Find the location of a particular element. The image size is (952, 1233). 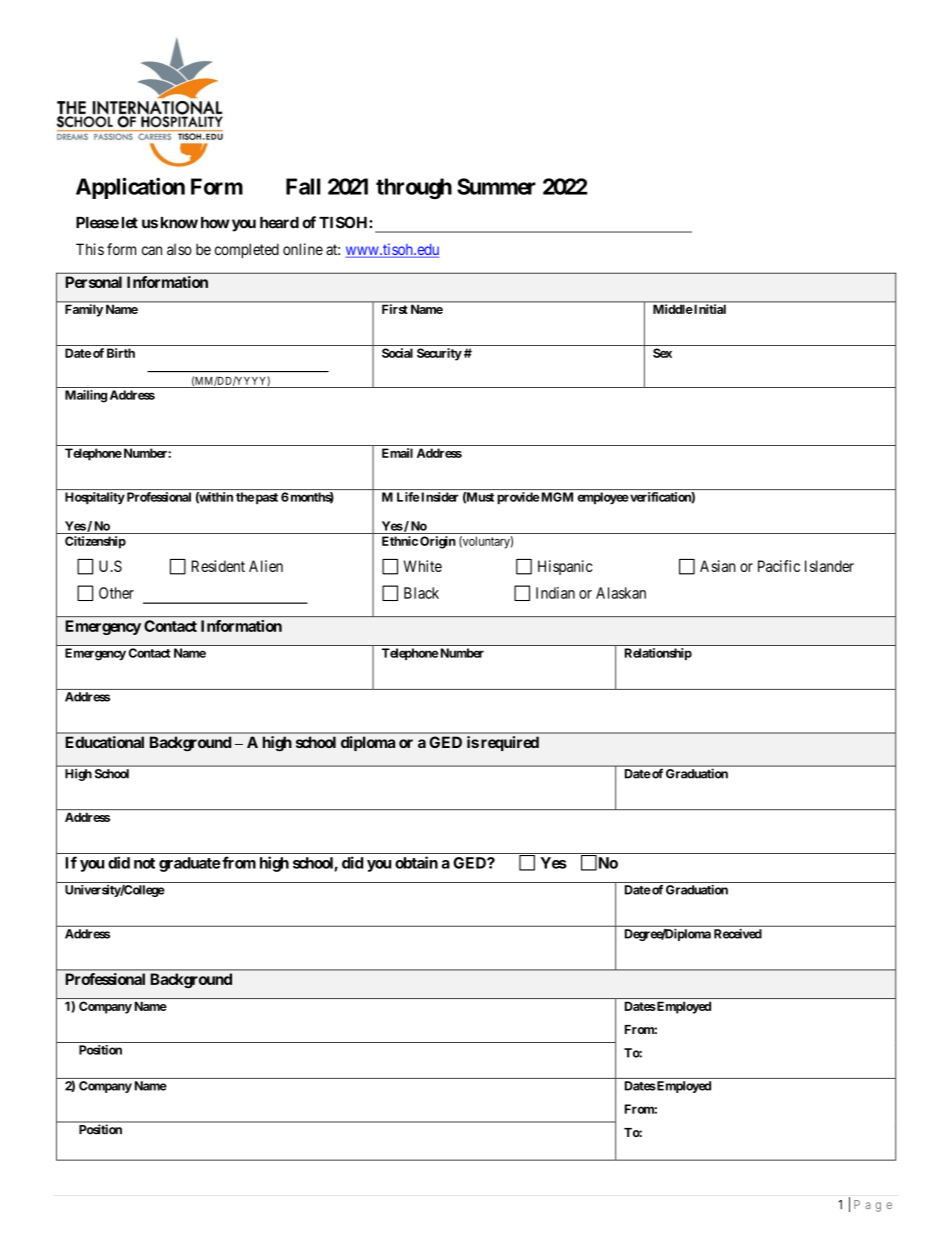

Resident is located at coordinates (218, 566).
